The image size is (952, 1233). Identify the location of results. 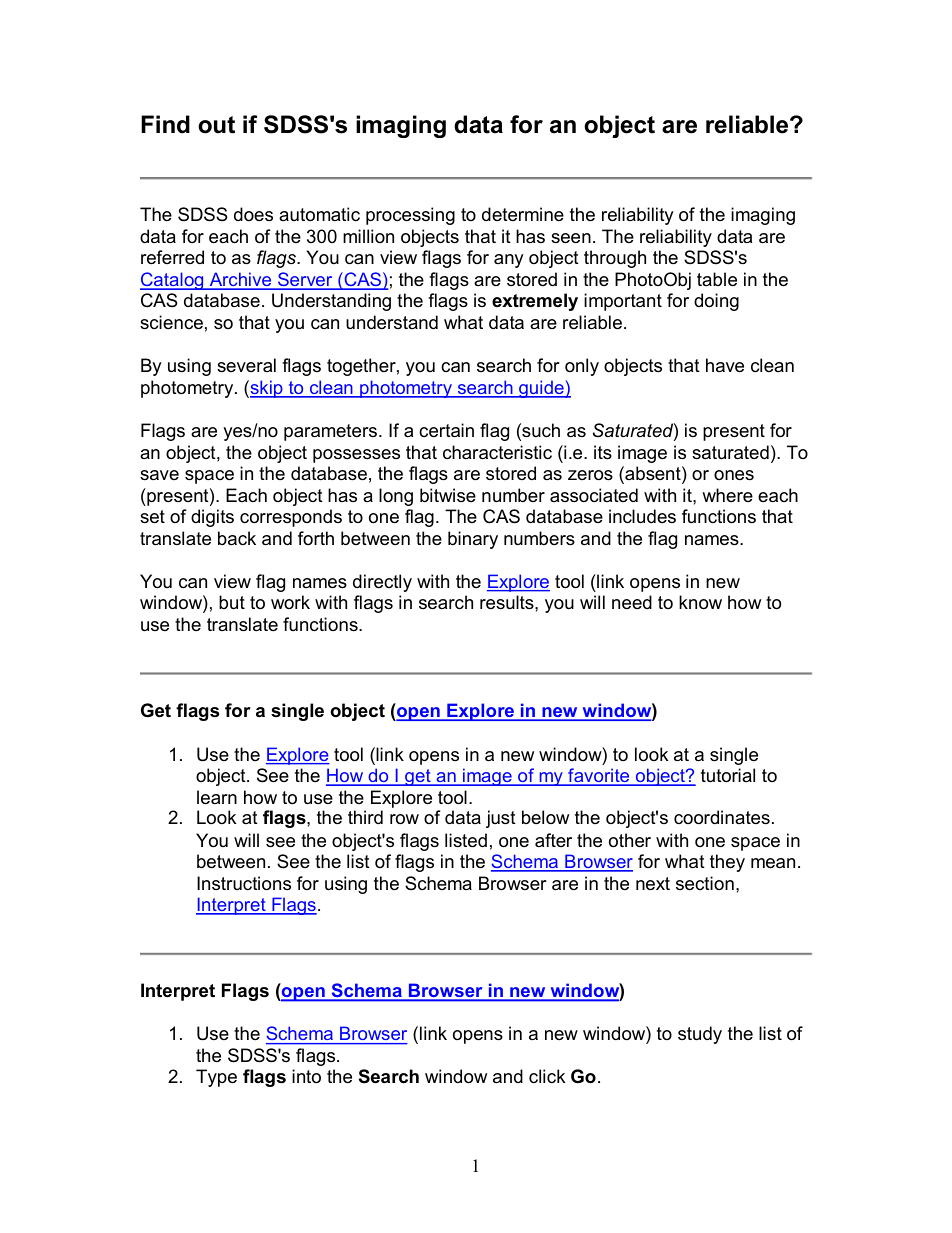
(508, 602).
